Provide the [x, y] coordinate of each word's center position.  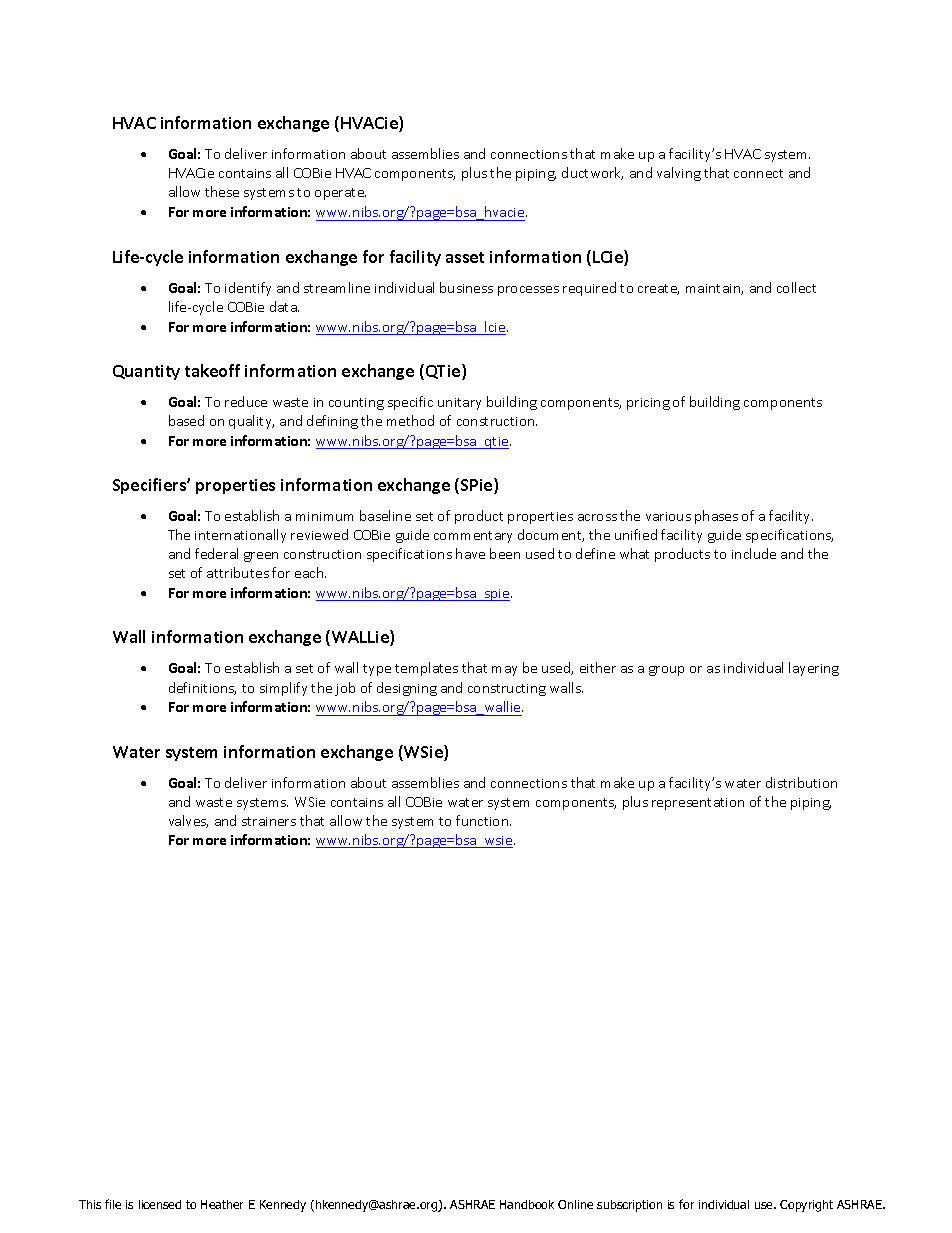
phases [716, 517]
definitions [202, 688]
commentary [473, 537]
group [666, 671]
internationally [240, 536]
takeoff [212, 370]
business [466, 287]
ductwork [592, 173]
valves [188, 821]
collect [796, 287]
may [504, 671]
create [658, 289]
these [222, 191]
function [483, 820]
